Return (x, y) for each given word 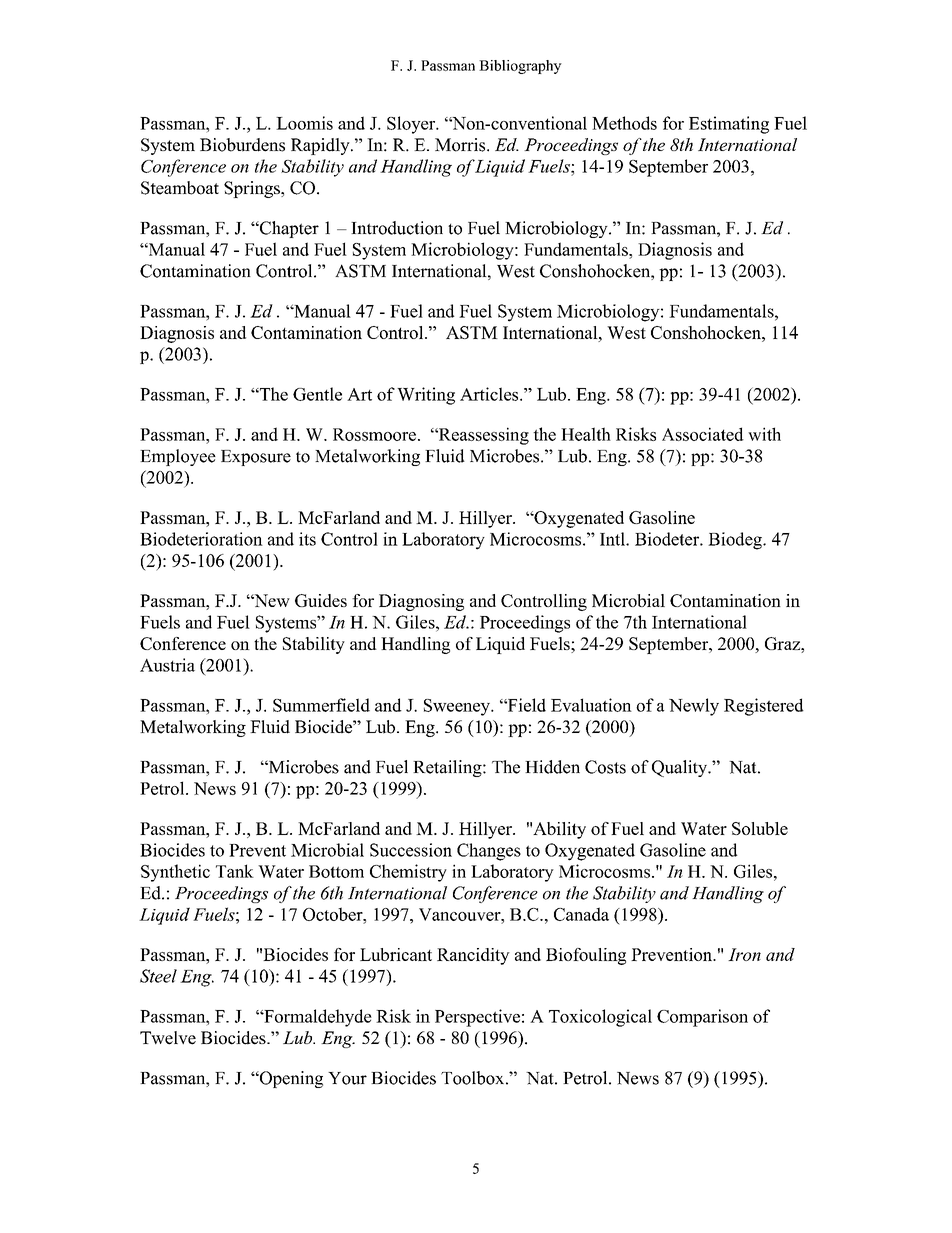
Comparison (702, 1018)
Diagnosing (421, 602)
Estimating (729, 125)
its (307, 539)
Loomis (304, 123)
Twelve (168, 1038)
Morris (461, 145)
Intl (613, 539)
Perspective (477, 1018)
